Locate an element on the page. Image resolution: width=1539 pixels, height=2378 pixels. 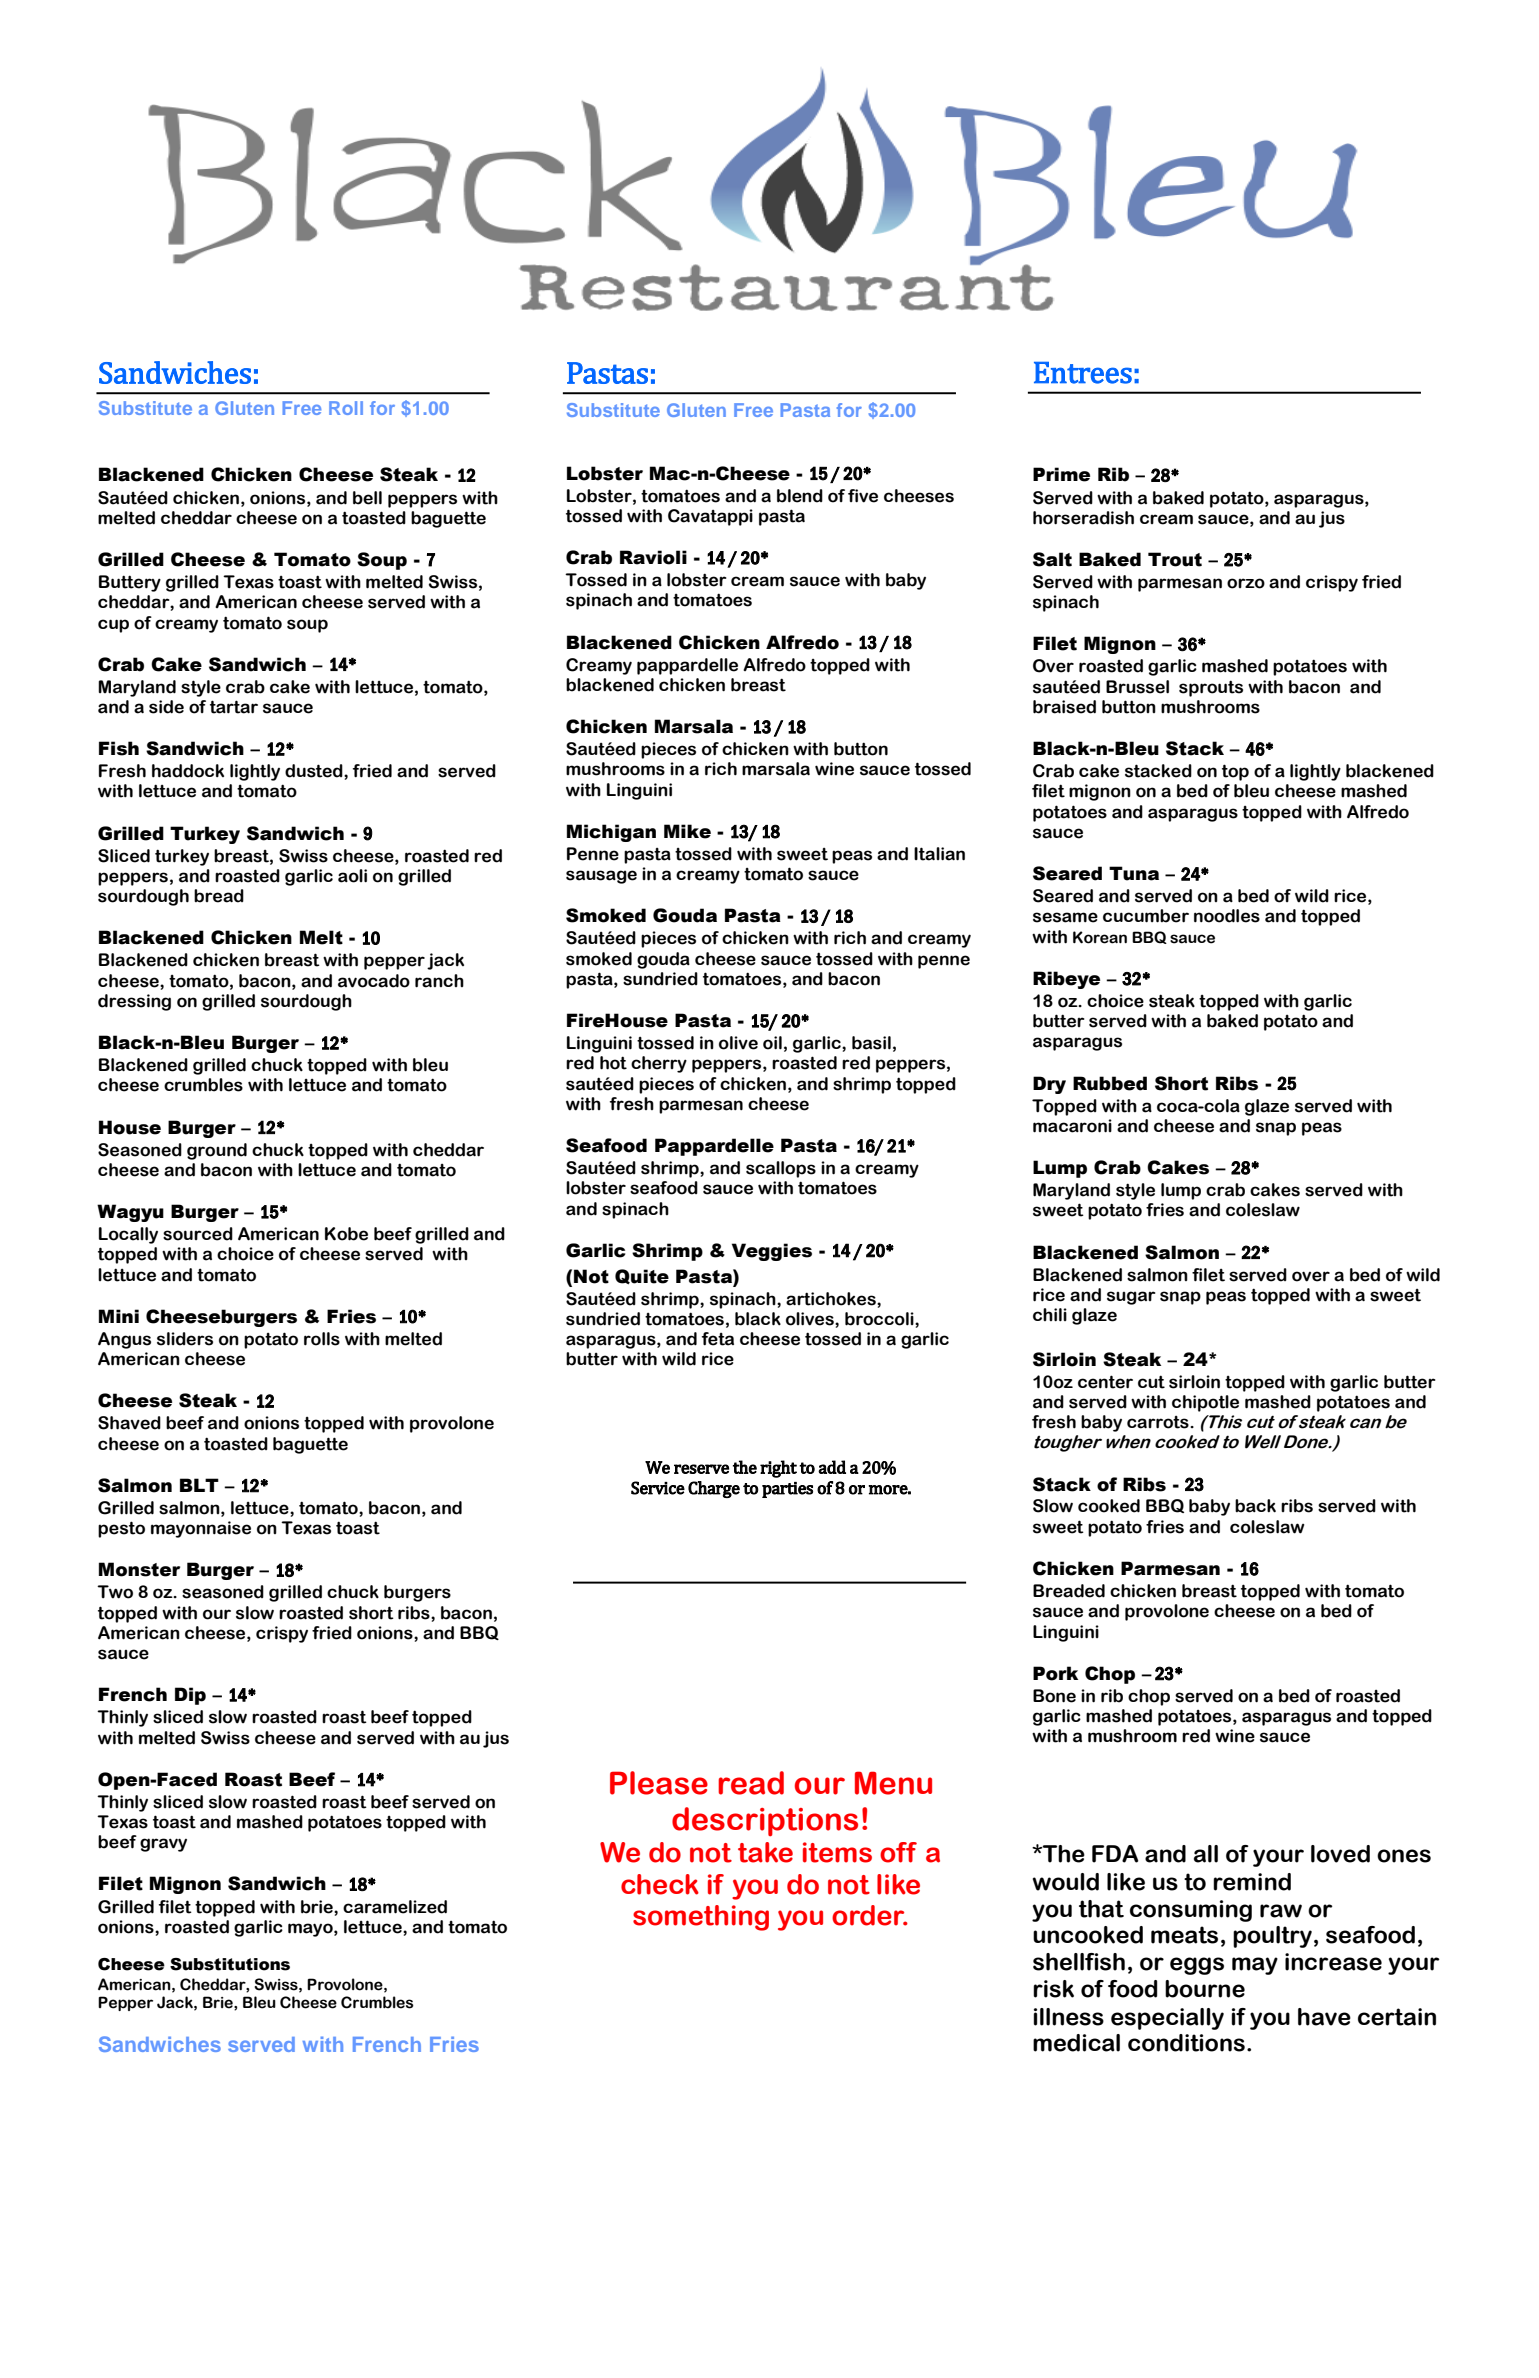
Entrees is located at coordinates (1083, 373).
